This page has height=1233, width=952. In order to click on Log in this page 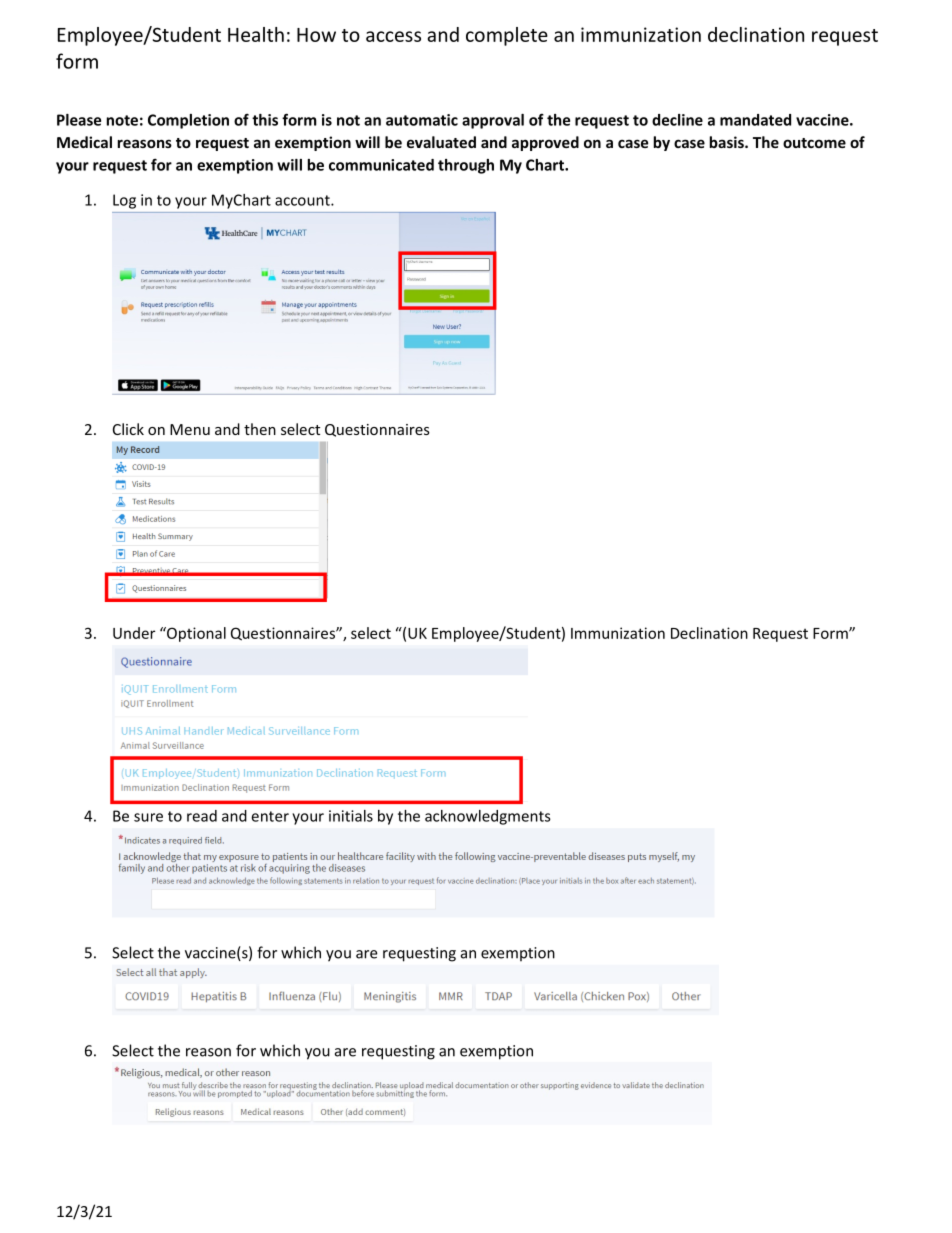, I will do `click(124, 201)`.
